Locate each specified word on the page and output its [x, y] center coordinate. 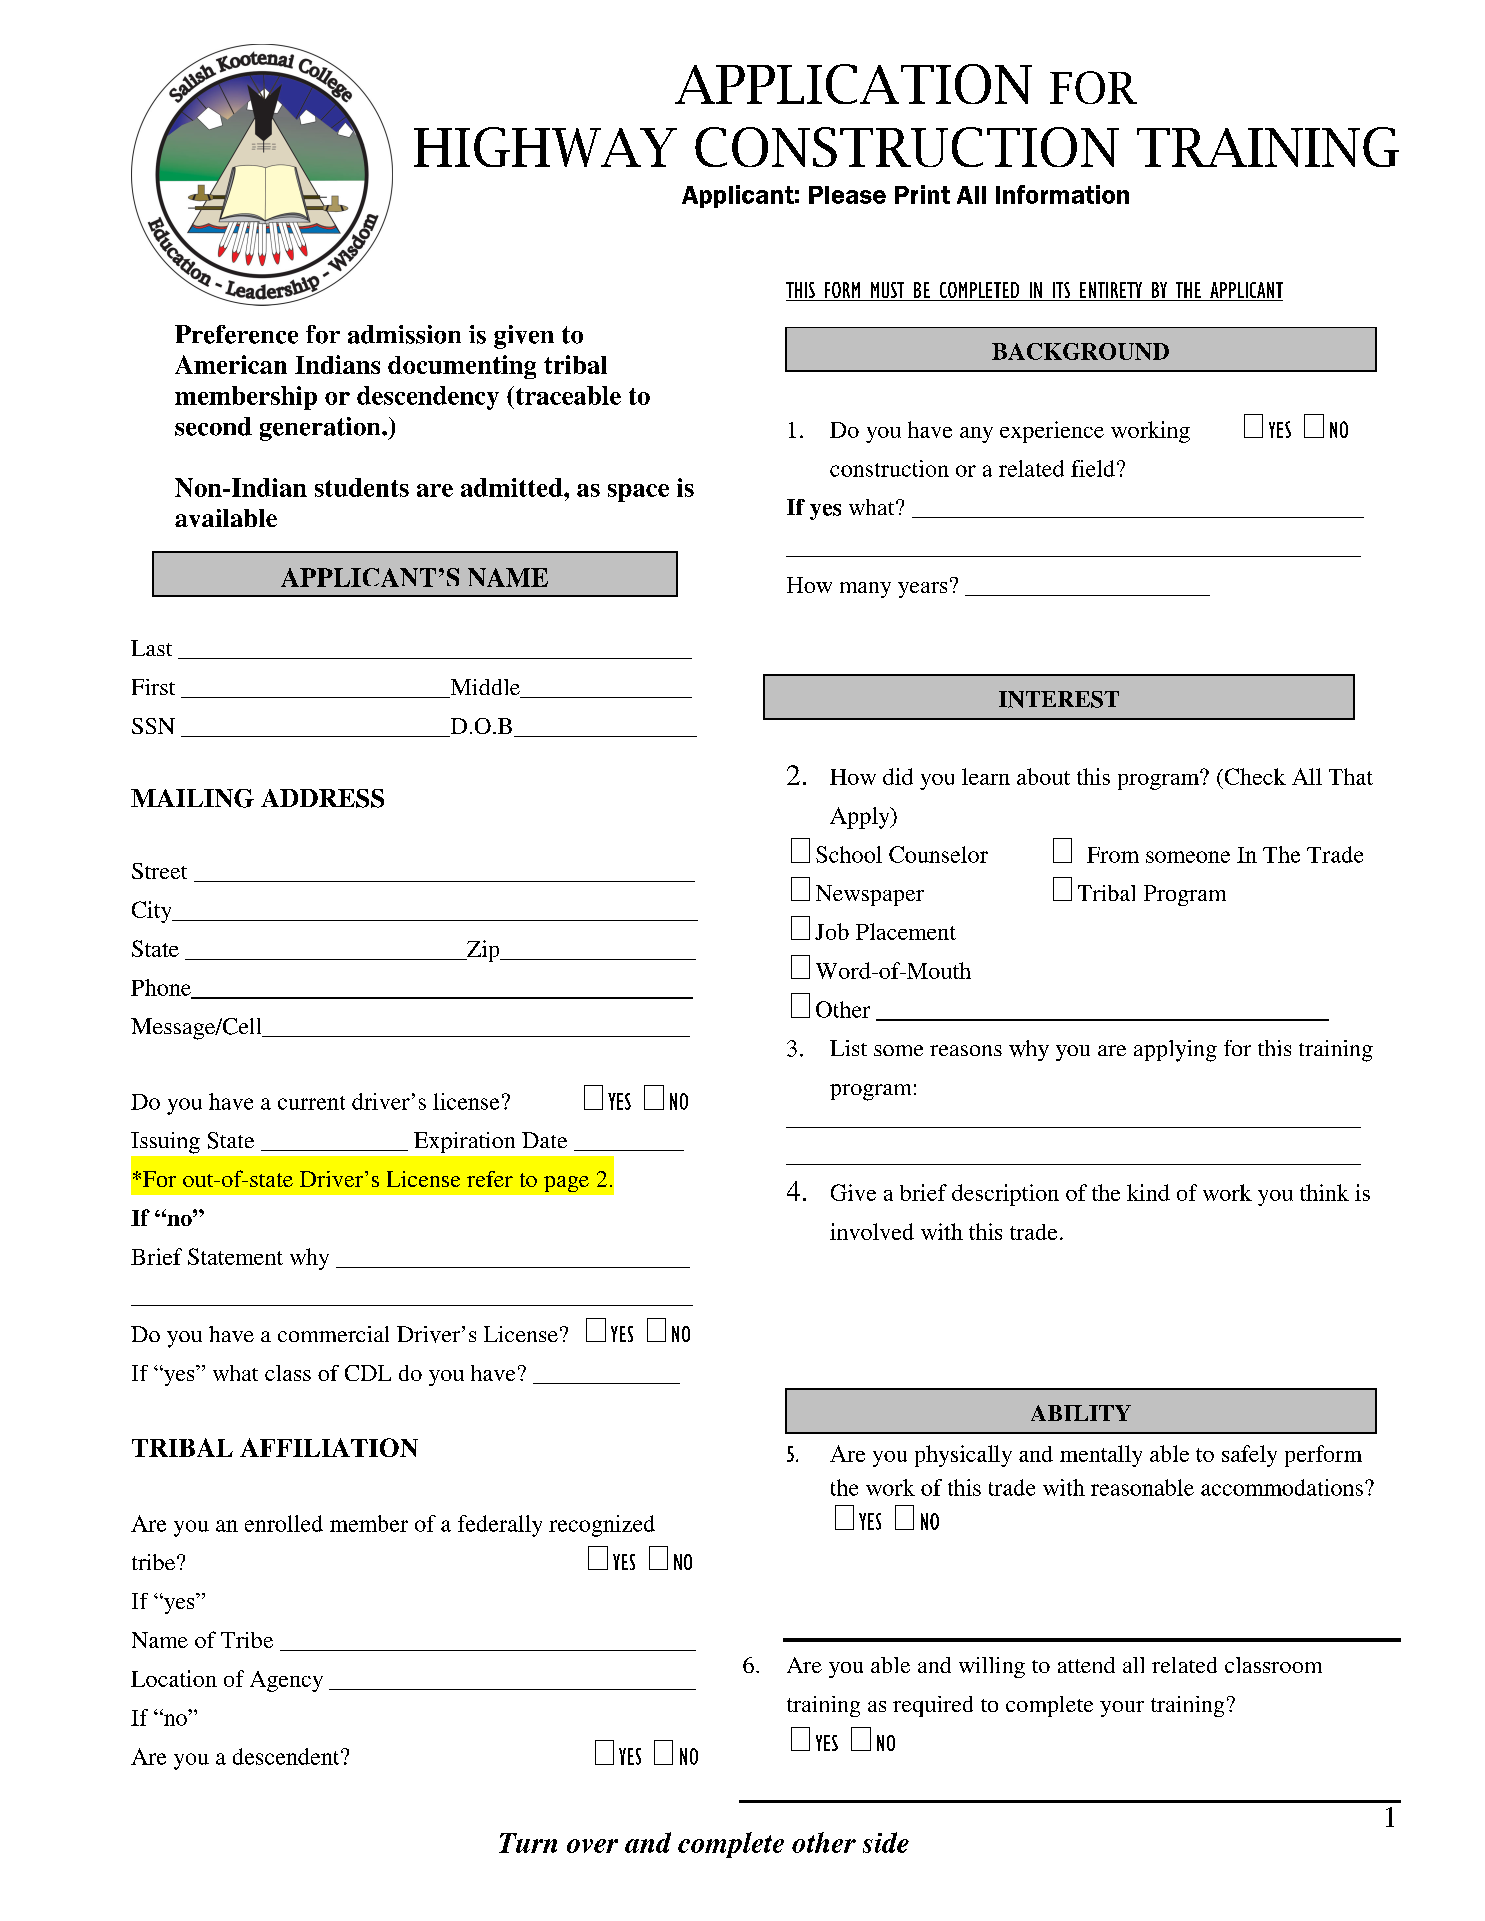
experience [1052, 432]
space [638, 493]
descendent [287, 1756]
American [231, 364]
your [1122, 1709]
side [886, 1842]
